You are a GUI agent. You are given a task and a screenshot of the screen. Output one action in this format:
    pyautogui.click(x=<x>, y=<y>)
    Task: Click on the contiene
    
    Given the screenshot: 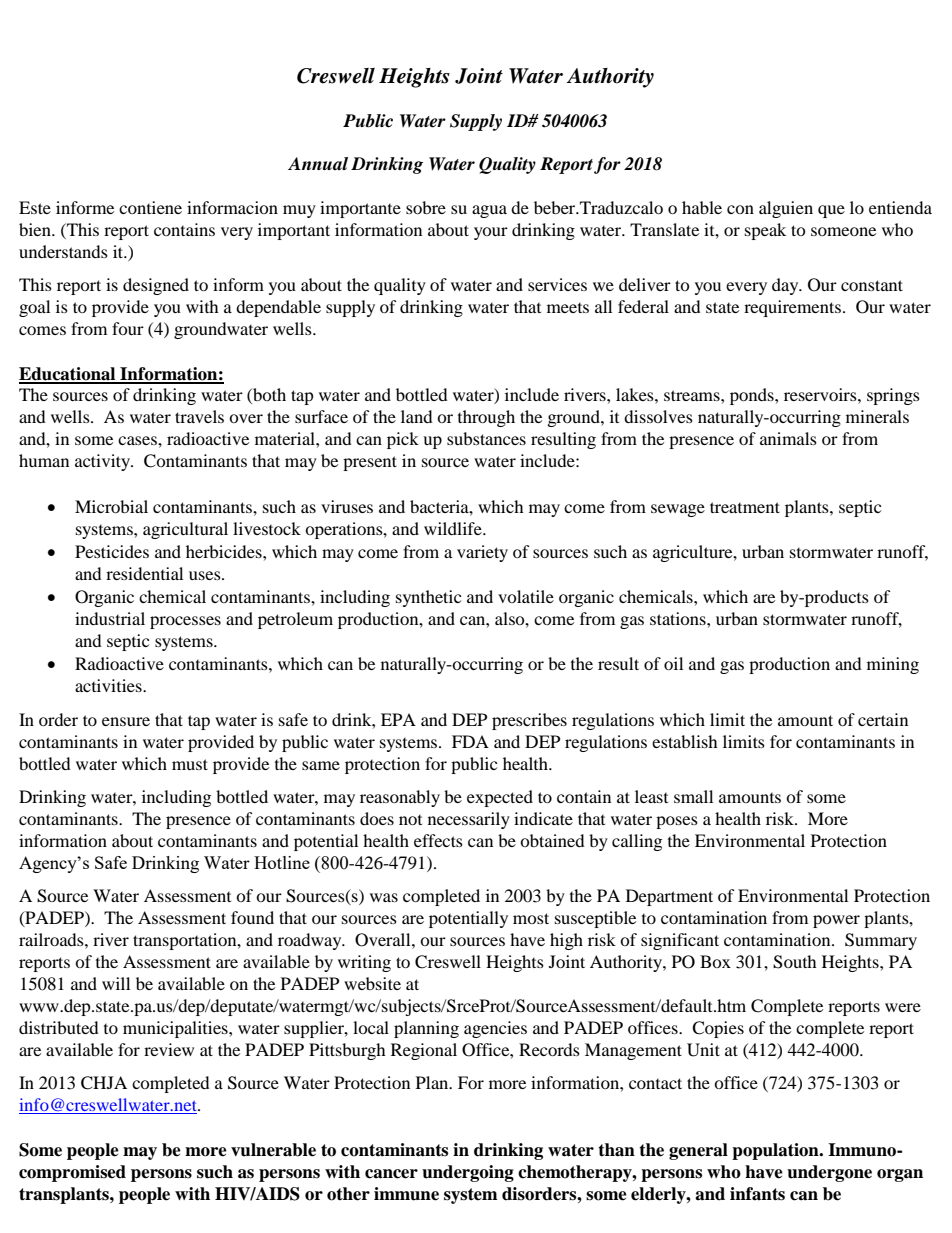 What is the action you would take?
    pyautogui.click(x=150, y=207)
